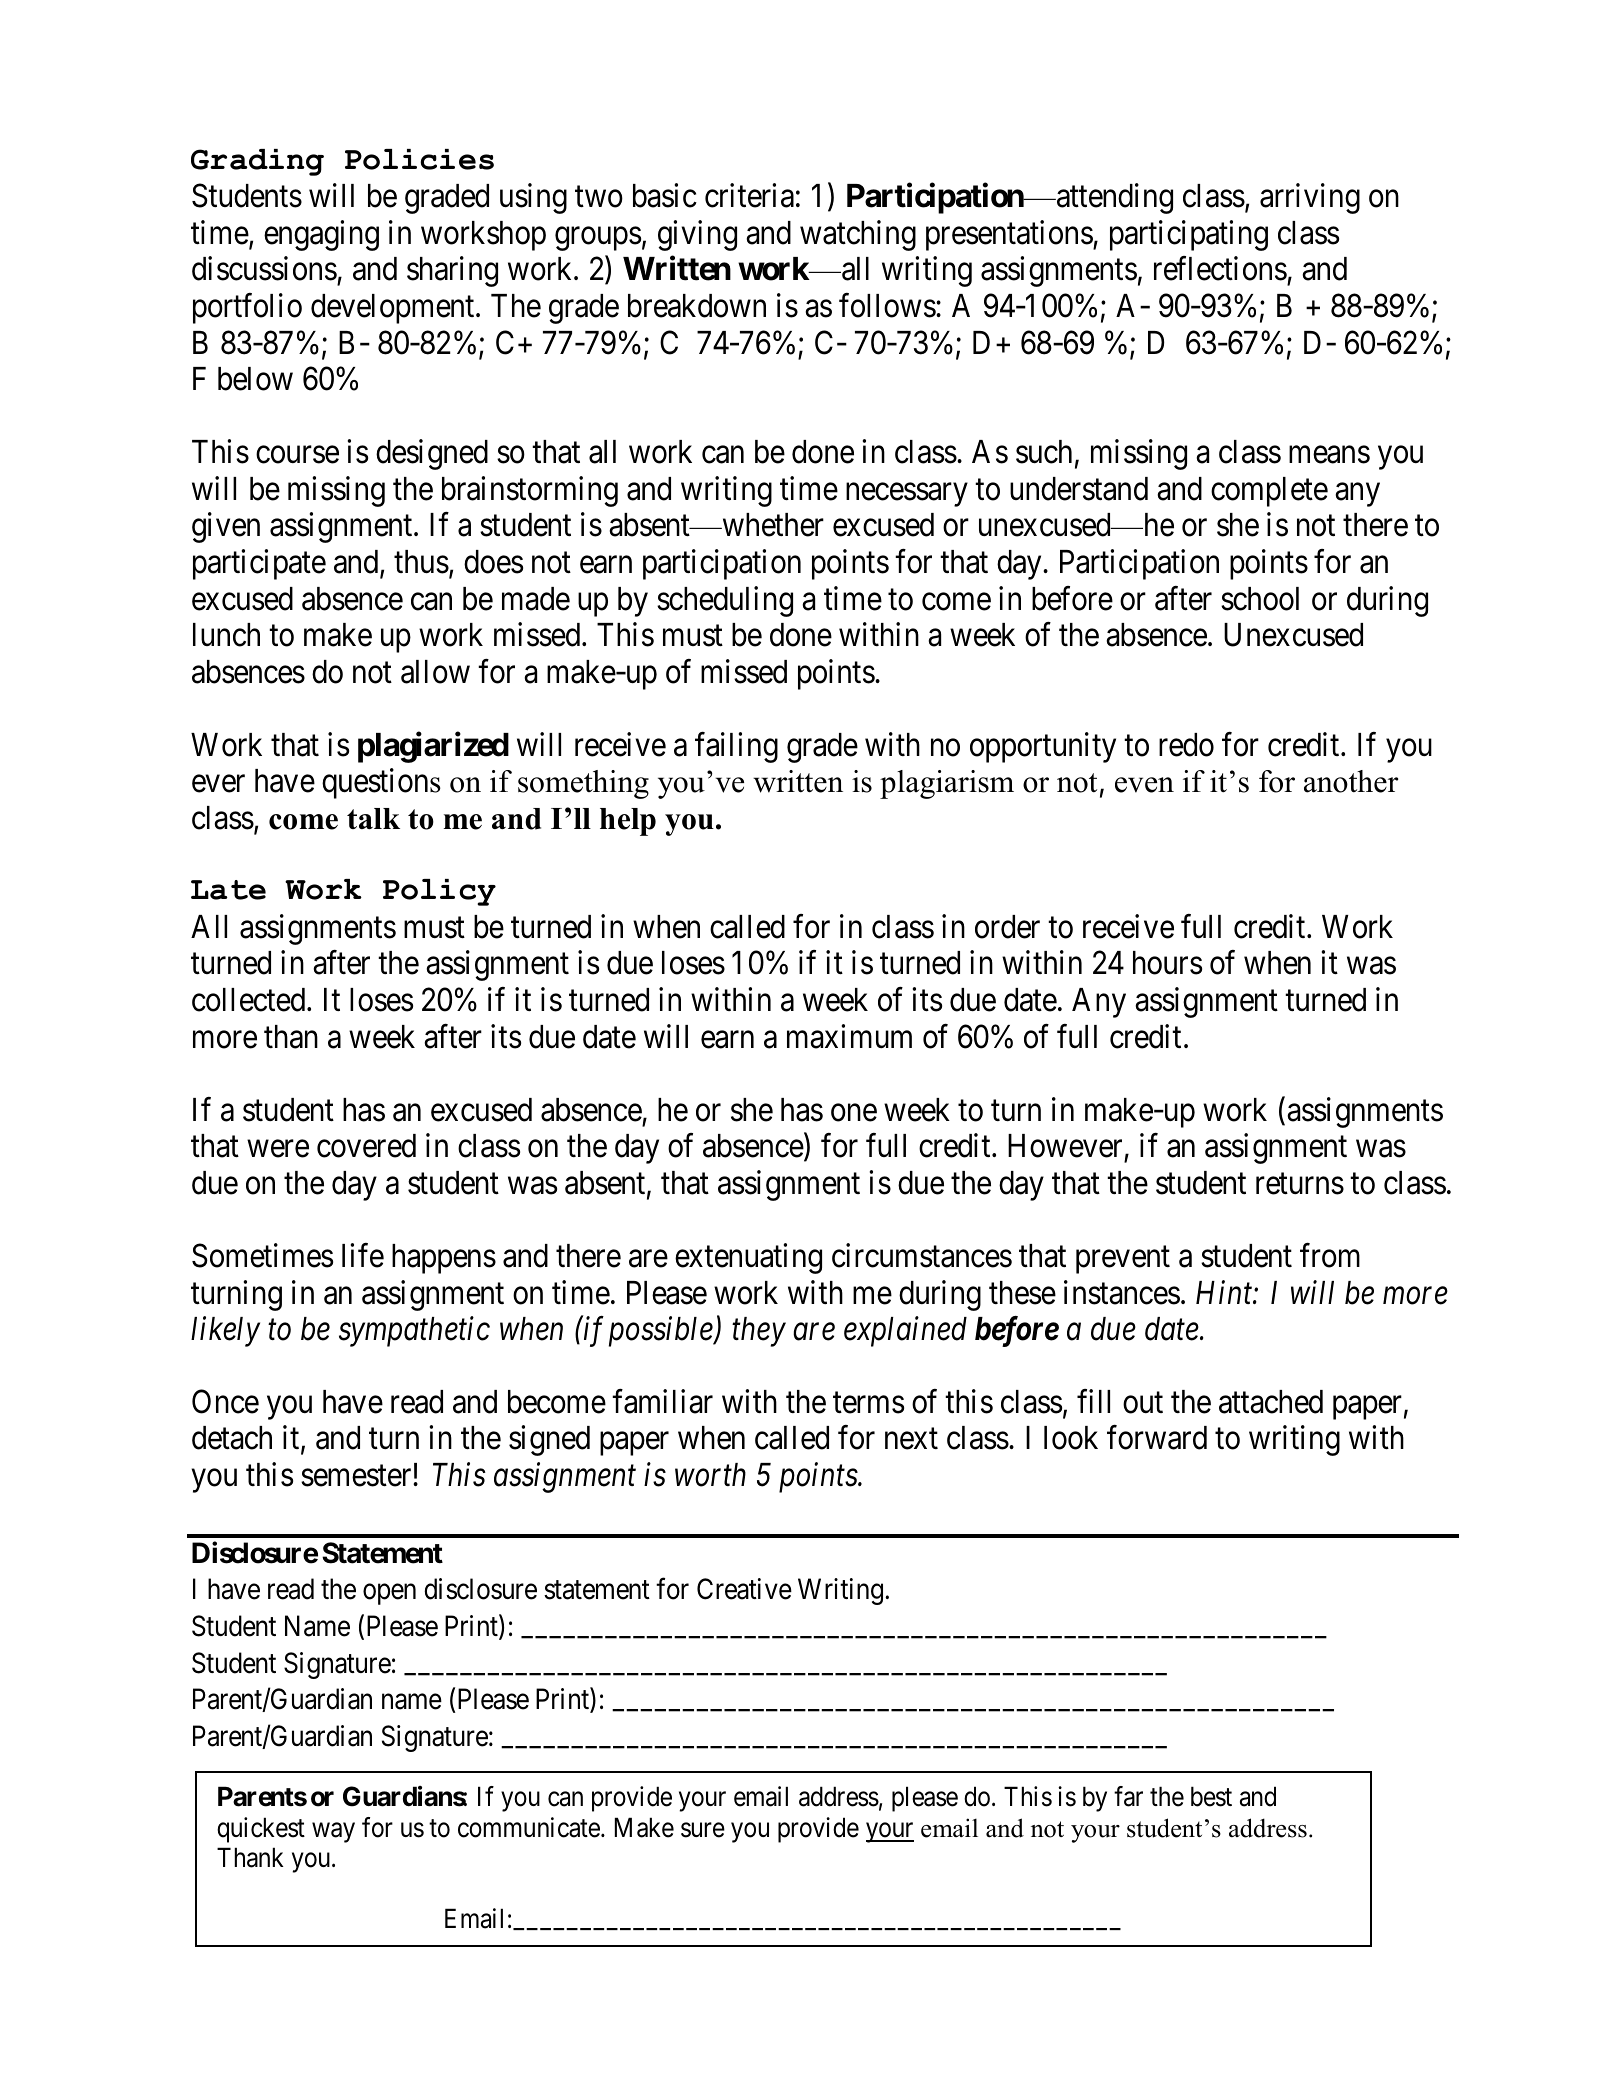  I want to click on way, so click(333, 1833).
